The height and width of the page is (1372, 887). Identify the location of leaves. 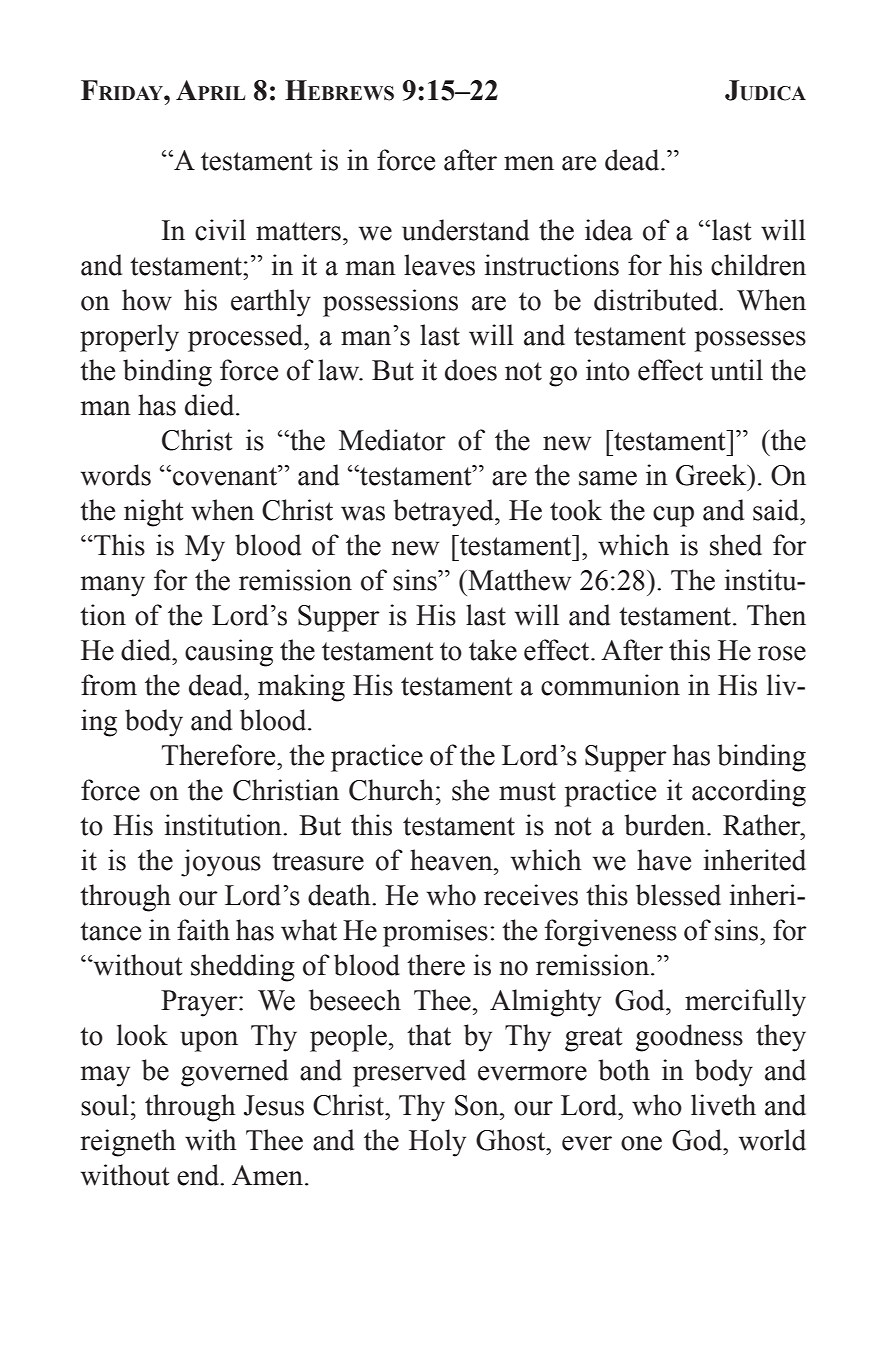
(439, 265).
